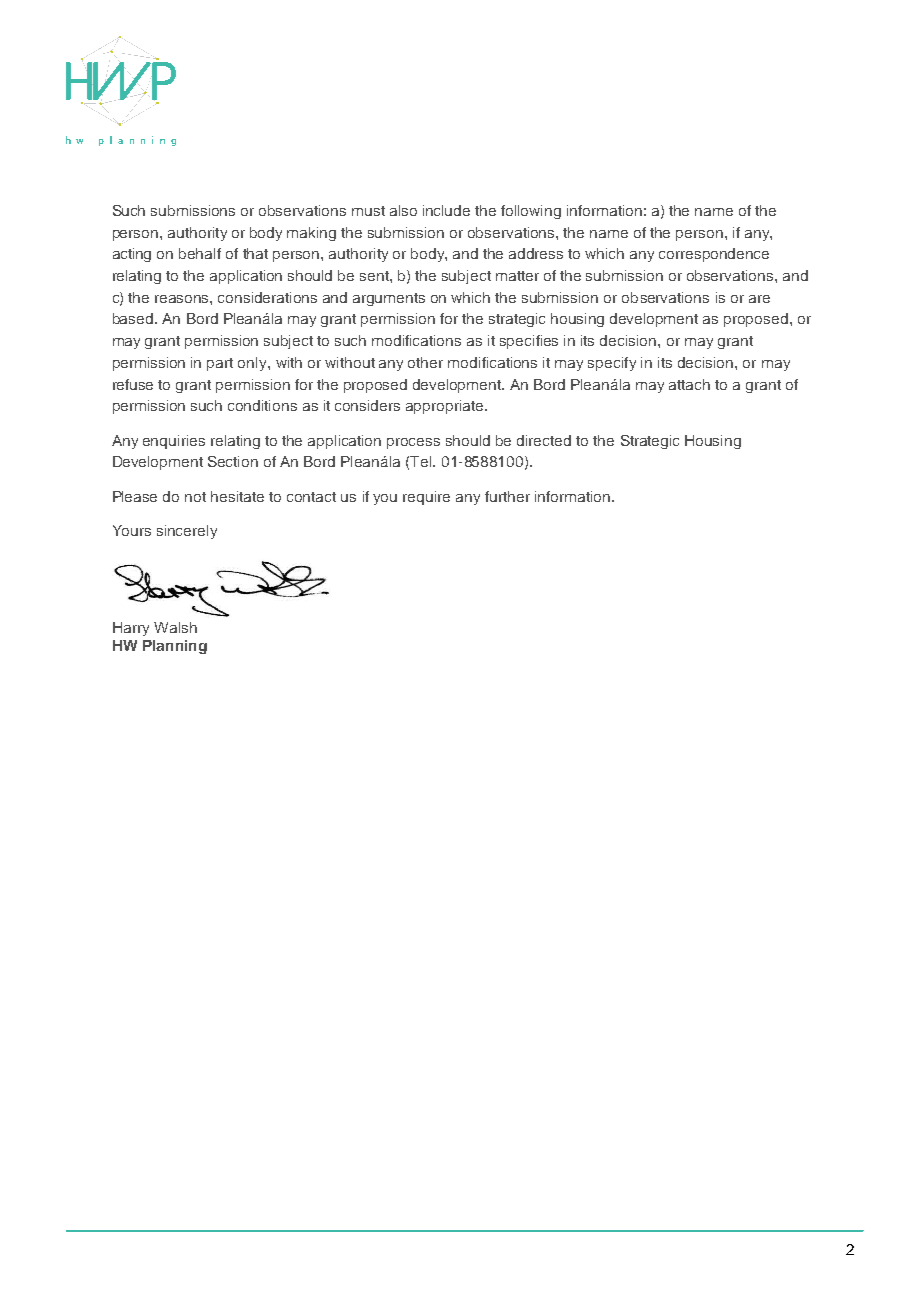  I want to click on further, so click(507, 496).
